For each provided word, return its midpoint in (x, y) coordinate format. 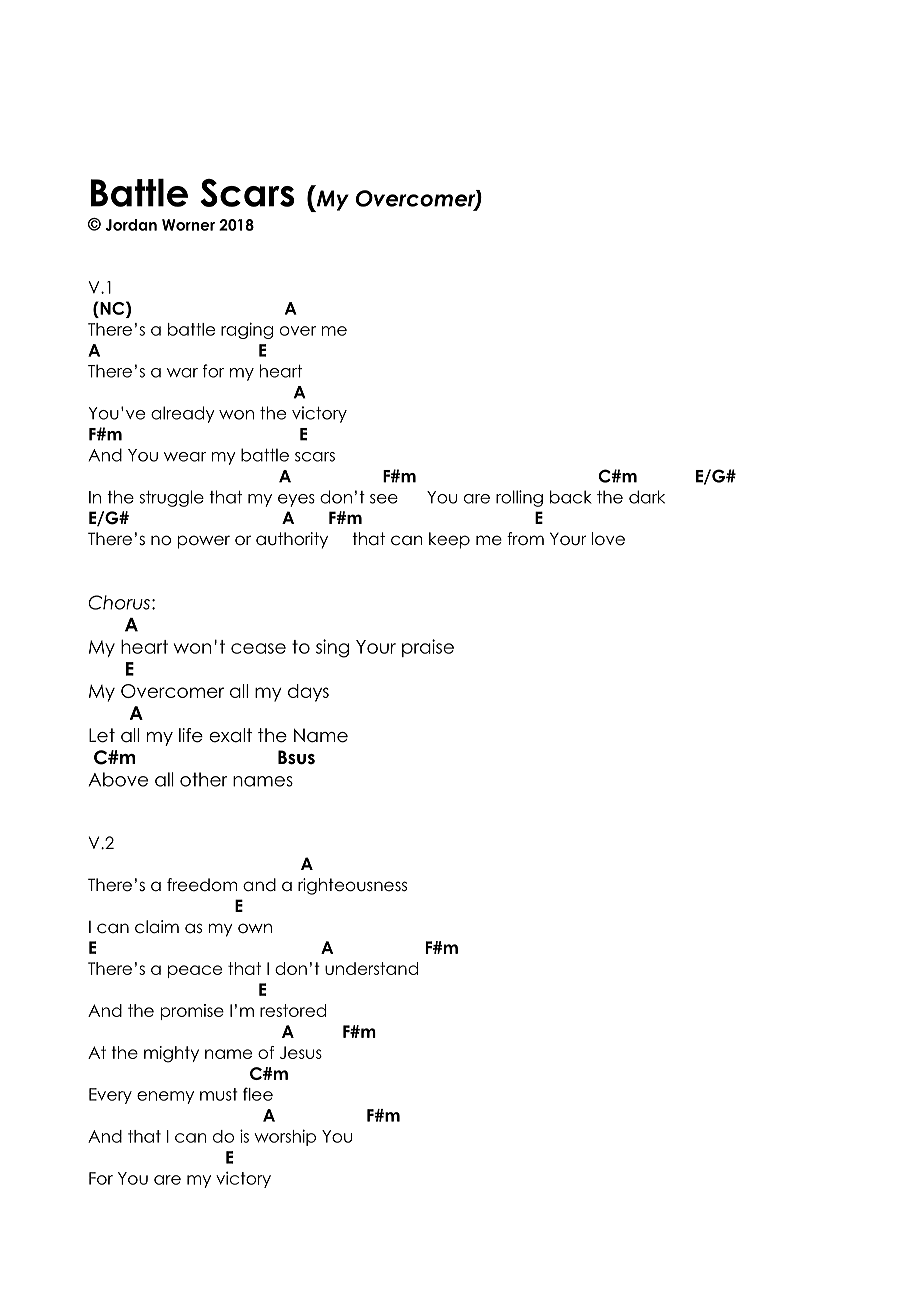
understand (371, 968)
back (571, 497)
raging (247, 330)
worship (285, 1137)
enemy (165, 1097)
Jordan (131, 225)
